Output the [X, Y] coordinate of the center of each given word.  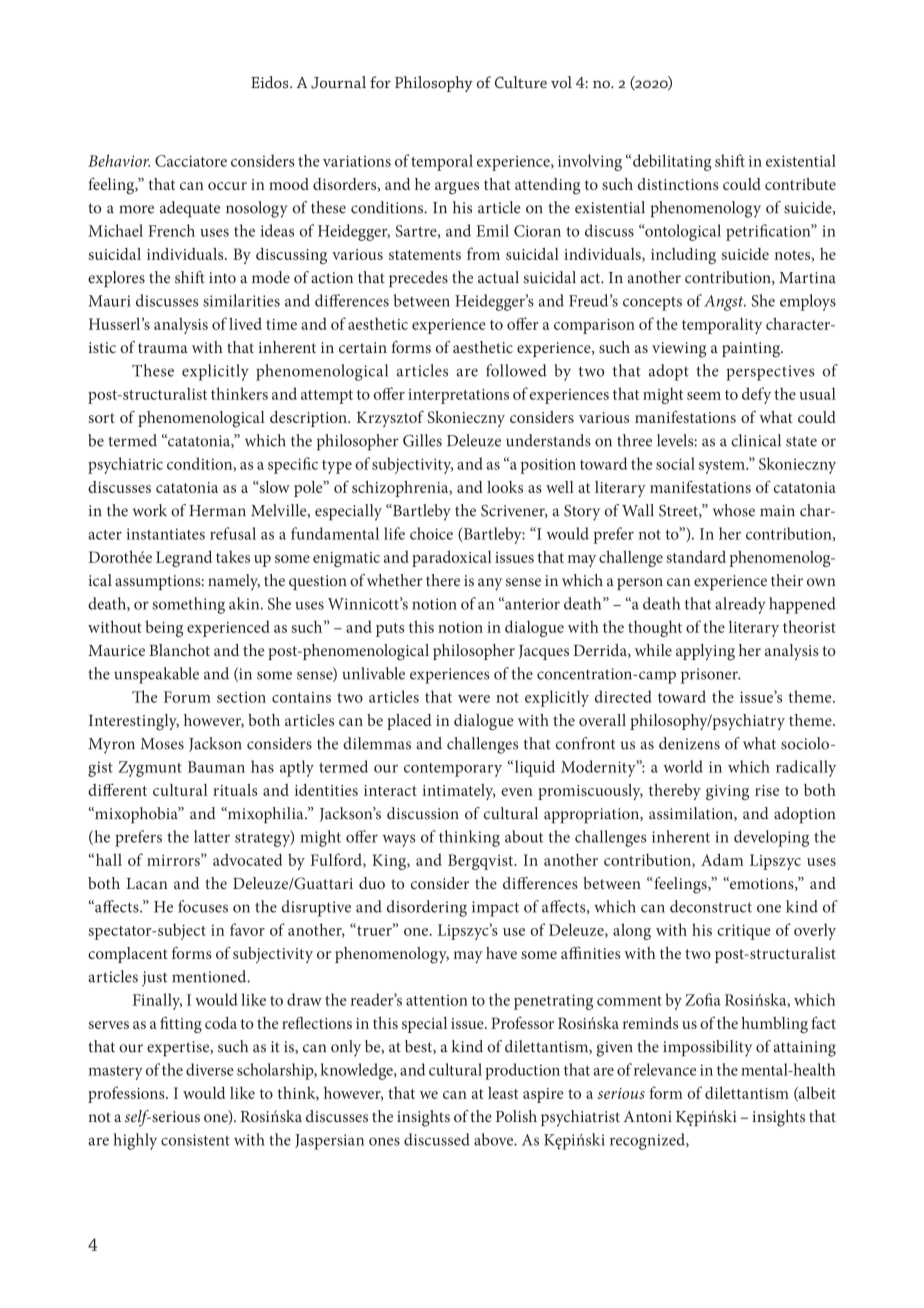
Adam [722, 859]
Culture [521, 82]
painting [752, 350]
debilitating [672, 162]
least [503, 1093]
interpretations [458, 396]
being [164, 628]
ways [399, 840]
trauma [163, 348]
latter [212, 836]
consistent [195, 1140]
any [490, 584]
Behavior [119, 160]
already [740, 605]
